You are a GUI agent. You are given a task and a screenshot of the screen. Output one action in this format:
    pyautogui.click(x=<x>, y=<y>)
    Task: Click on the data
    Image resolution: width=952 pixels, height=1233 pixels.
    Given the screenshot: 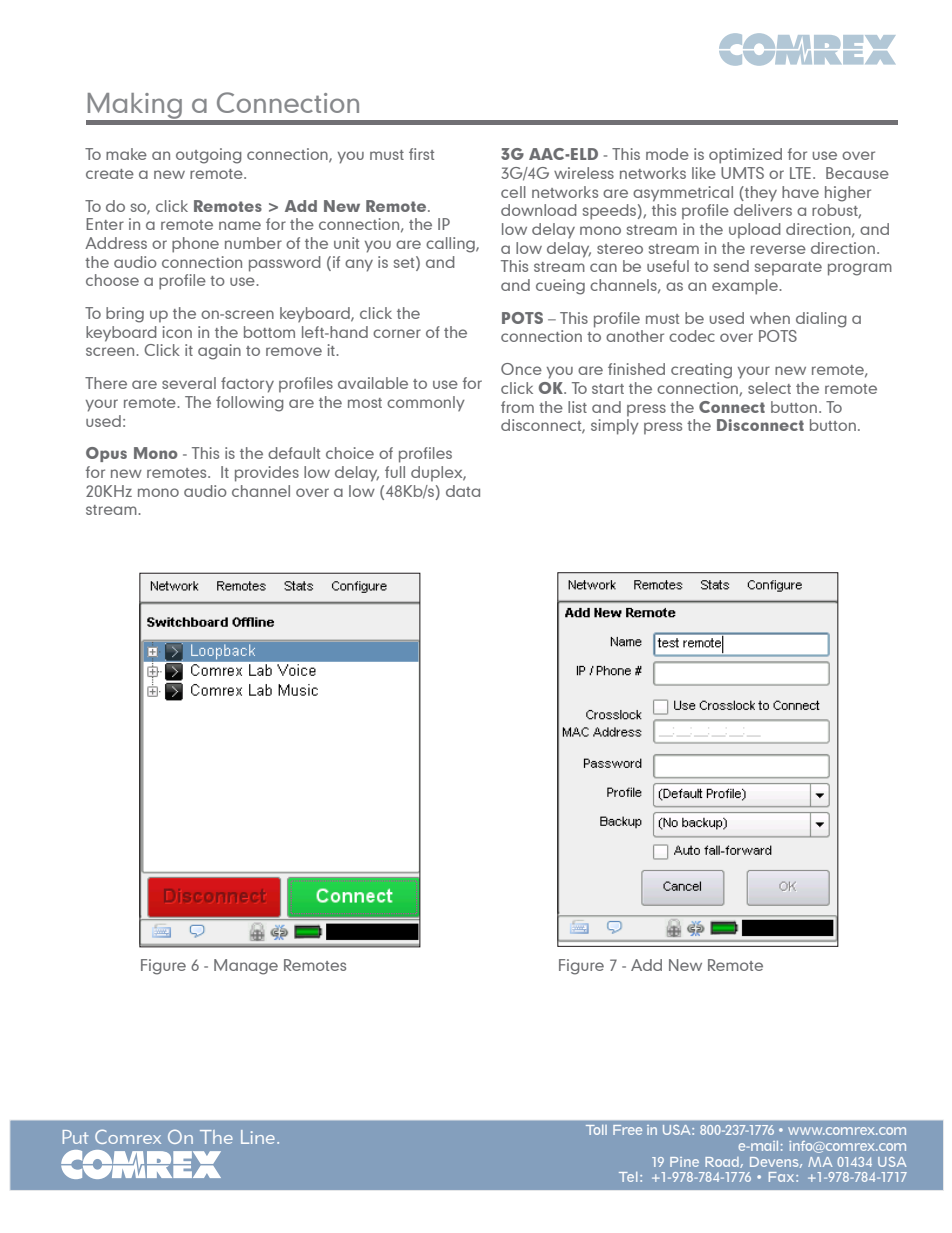 What is the action you would take?
    pyautogui.click(x=463, y=491)
